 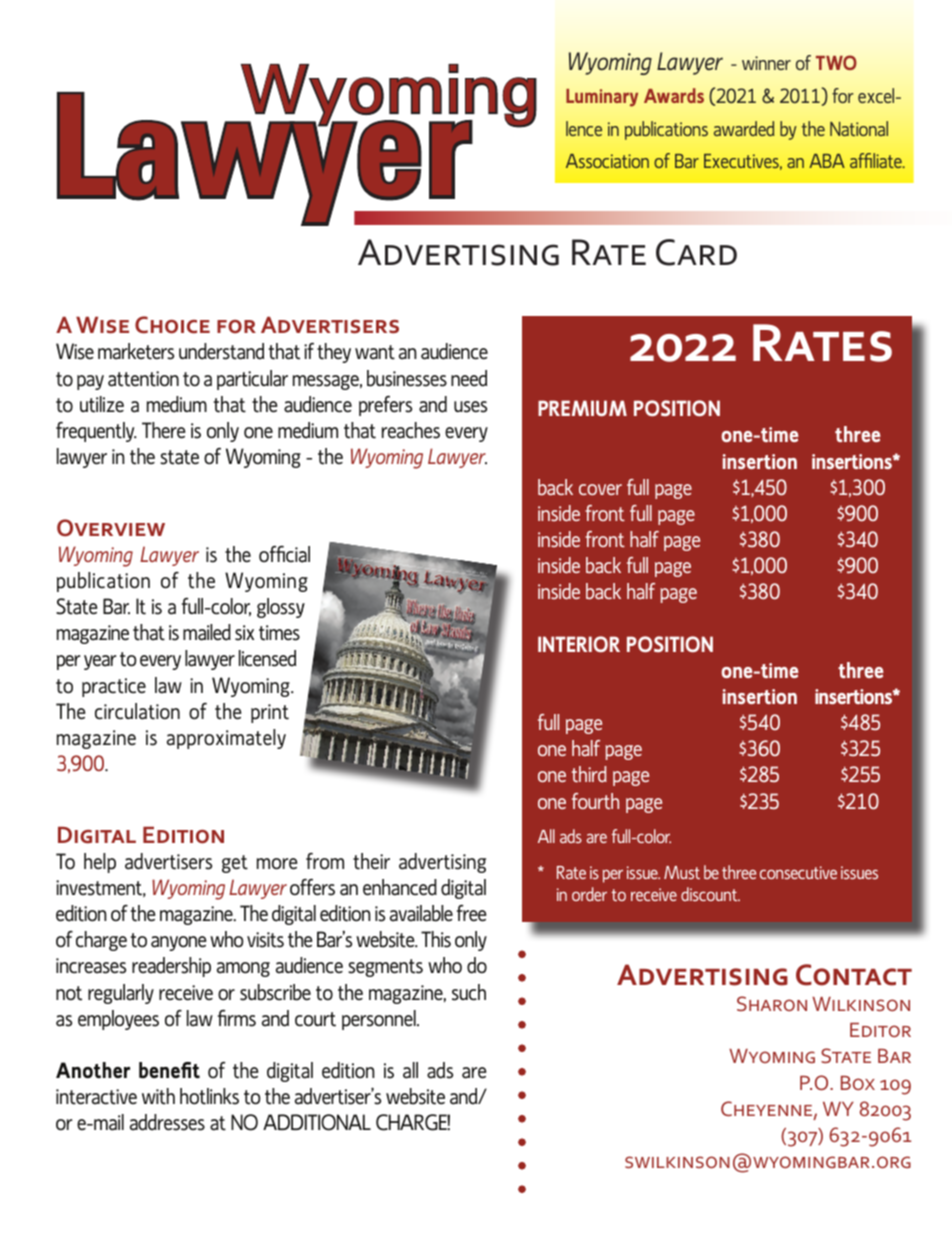 What do you see at coordinates (766, 63) in the page?
I see `winner` at bounding box center [766, 63].
